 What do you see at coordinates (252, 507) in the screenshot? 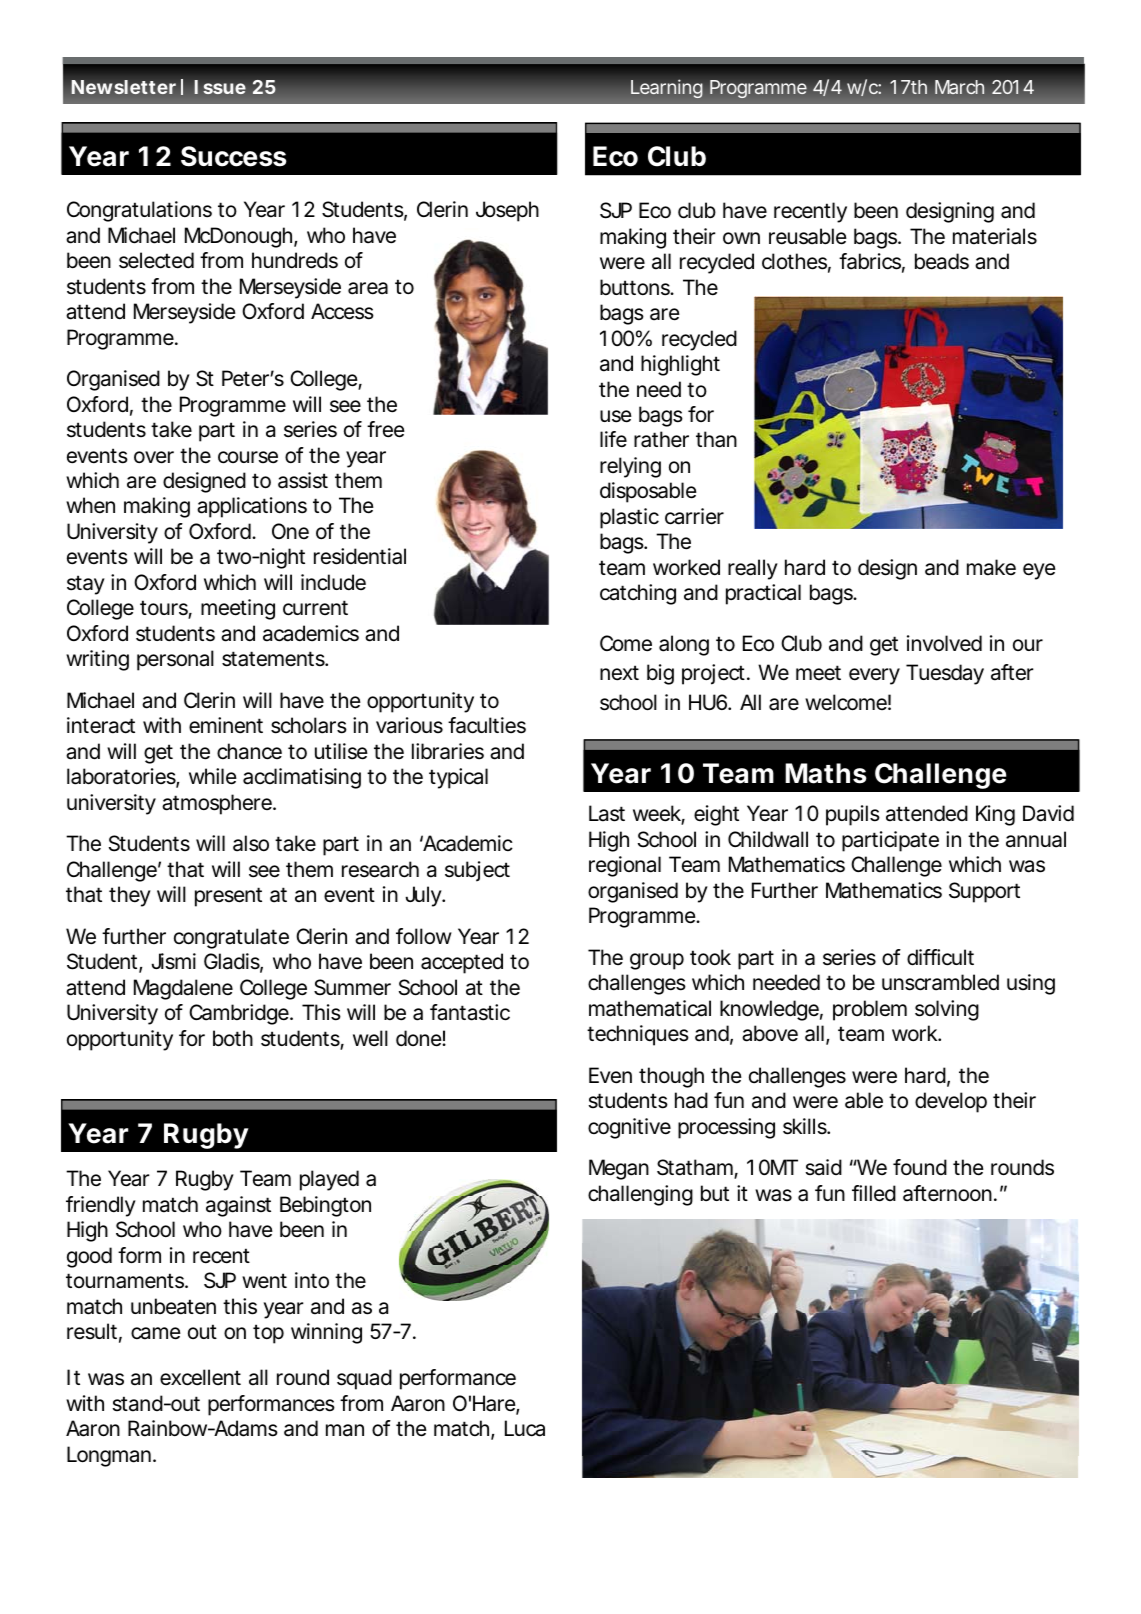
I see `applications` at bounding box center [252, 507].
